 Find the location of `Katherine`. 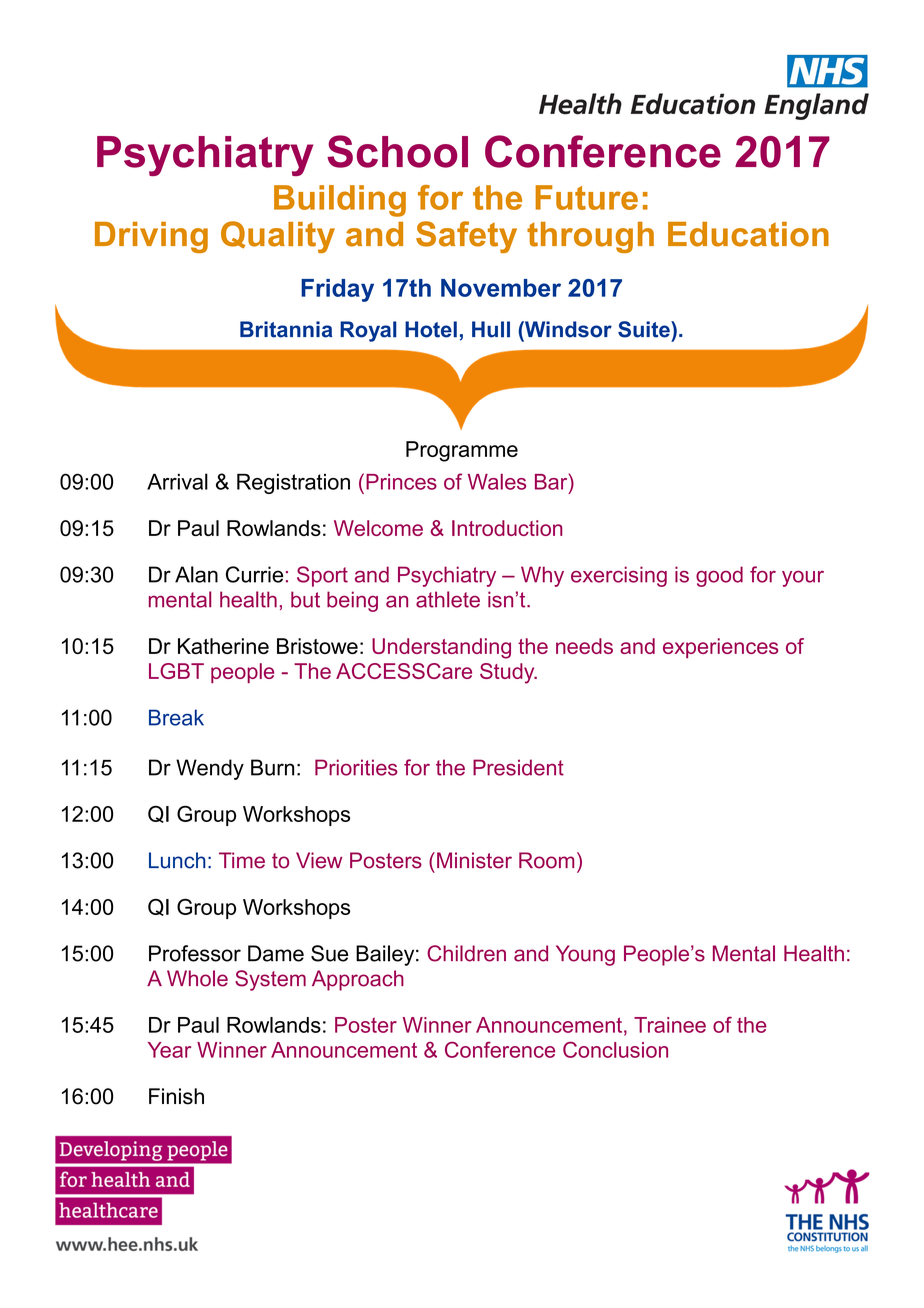

Katherine is located at coordinates (223, 646).
